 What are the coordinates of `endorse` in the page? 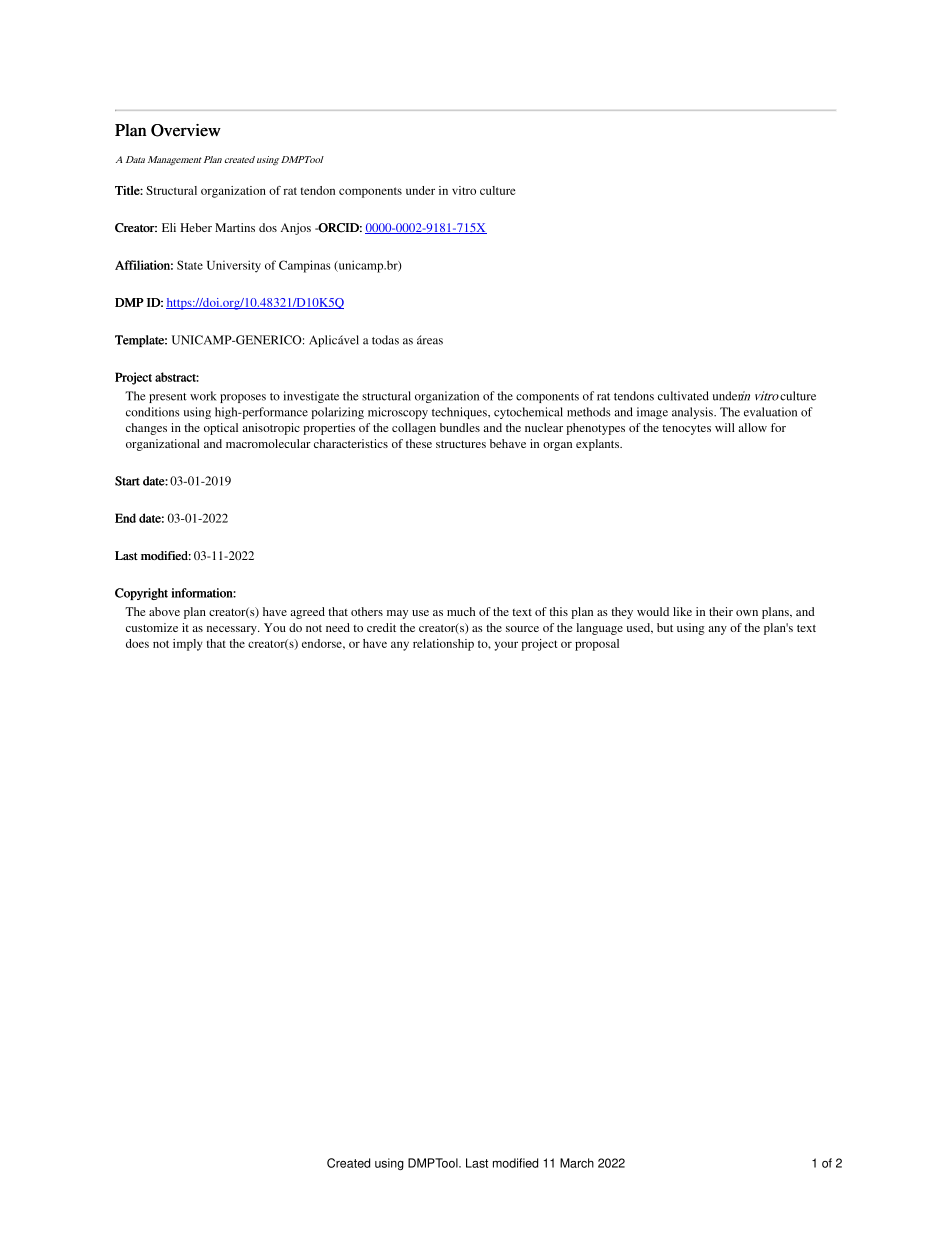 It's located at (323, 643).
